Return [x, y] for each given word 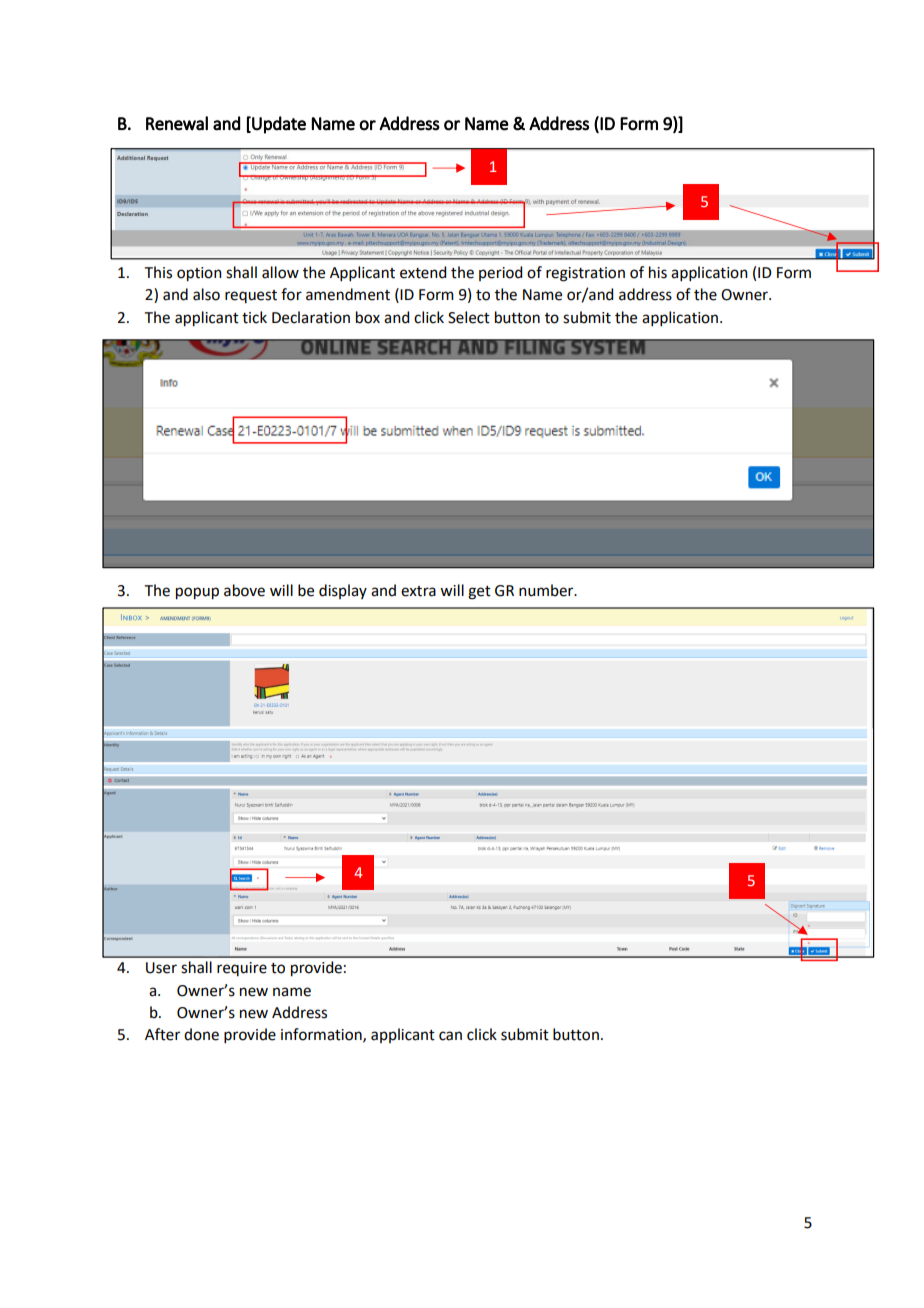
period [500, 273]
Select [469, 317]
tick [254, 317]
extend [423, 272]
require [242, 969]
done [201, 1034]
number [547, 590]
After [162, 1034]
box [368, 317]
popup [197, 593]
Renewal [177, 123]
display [343, 591]
